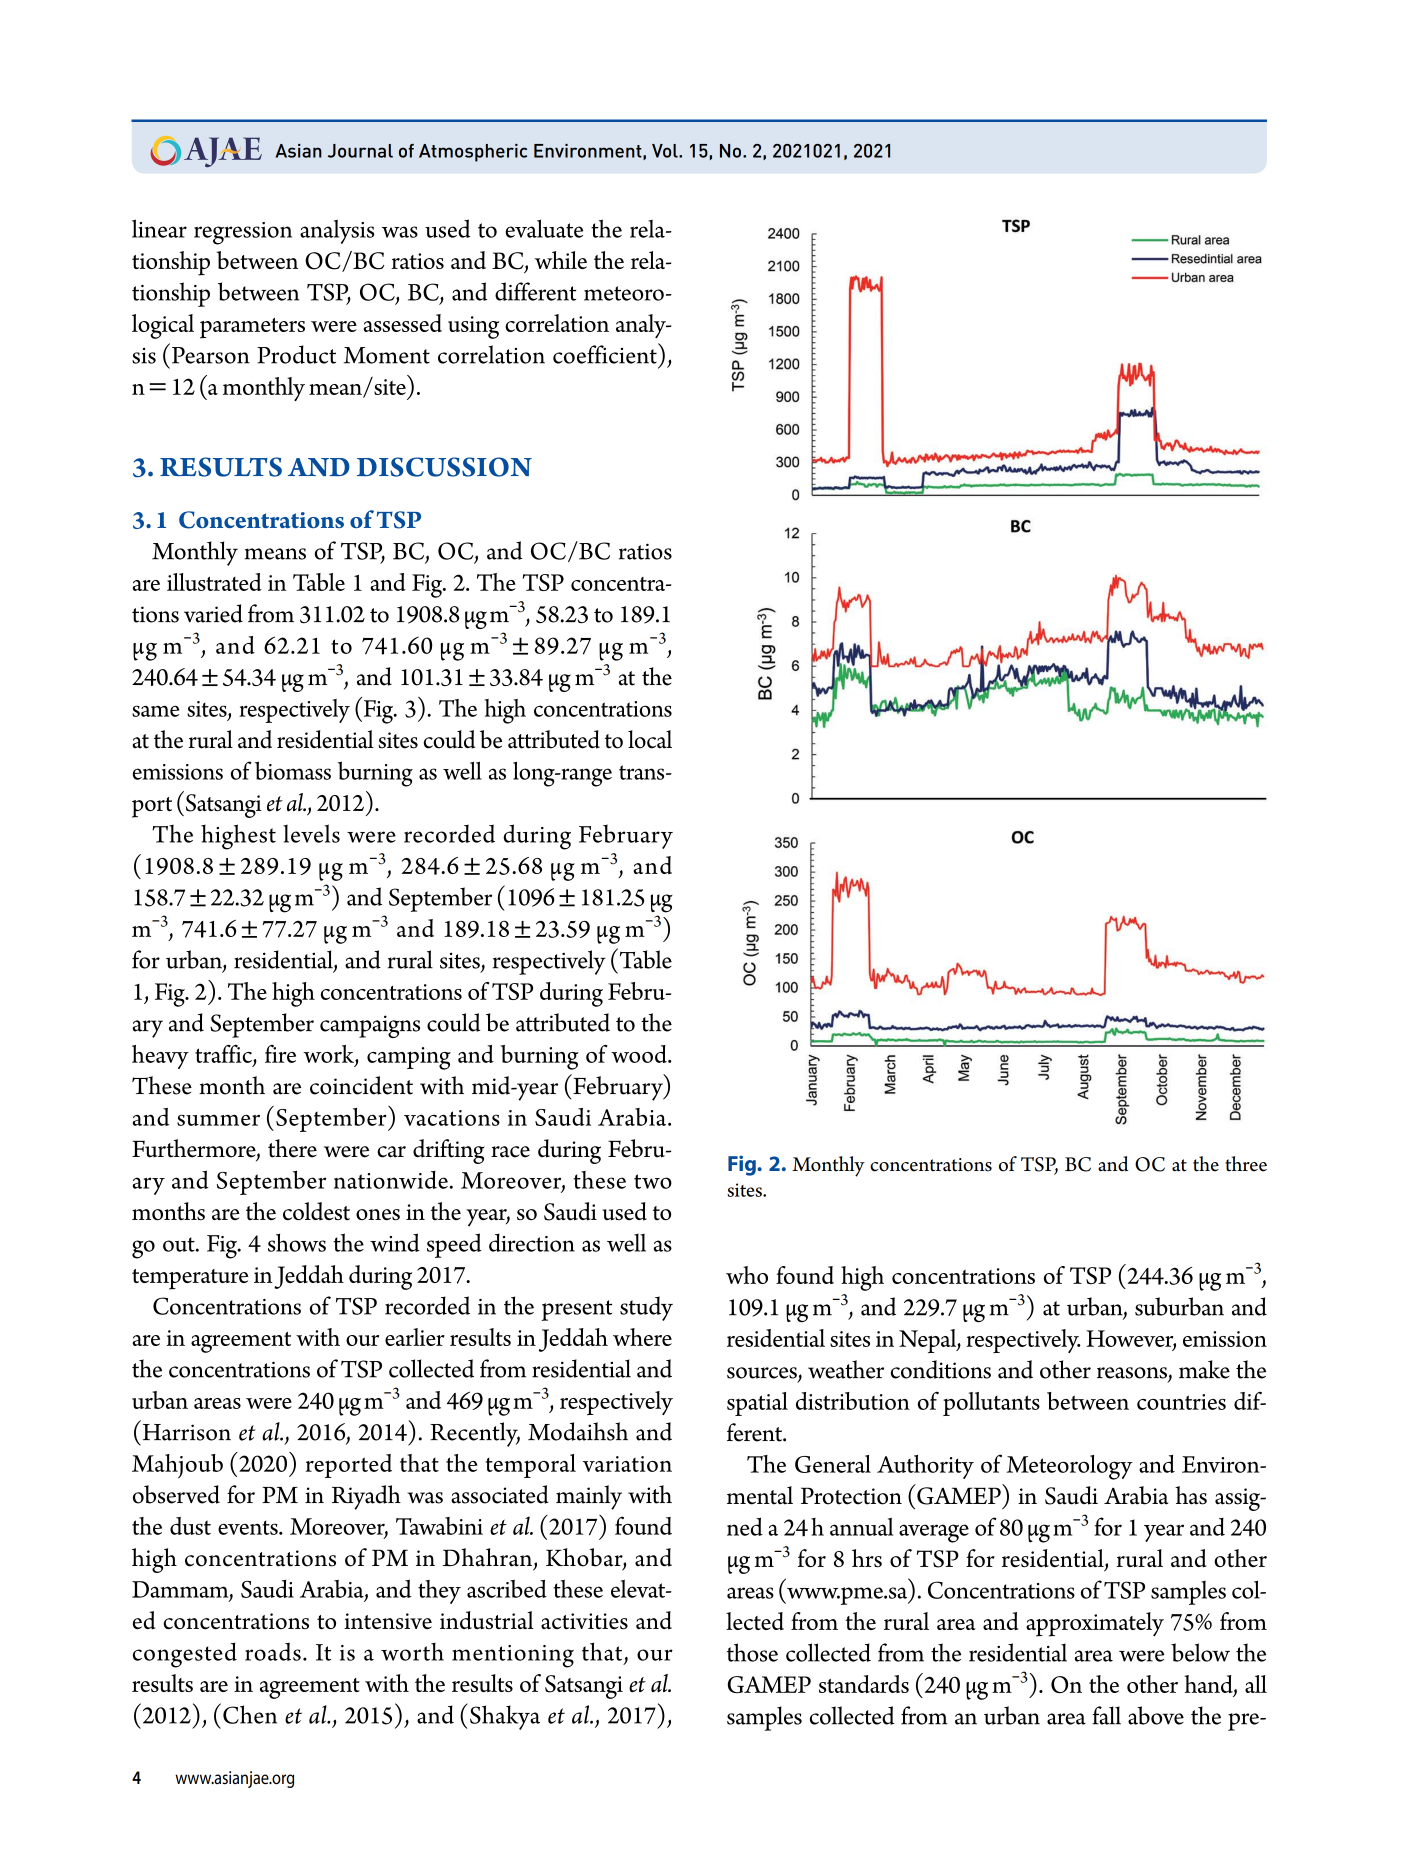 This screenshot has width=1419, height=1858. Describe the element at coordinates (273, 1651) in the screenshot. I see `roads` at that location.
